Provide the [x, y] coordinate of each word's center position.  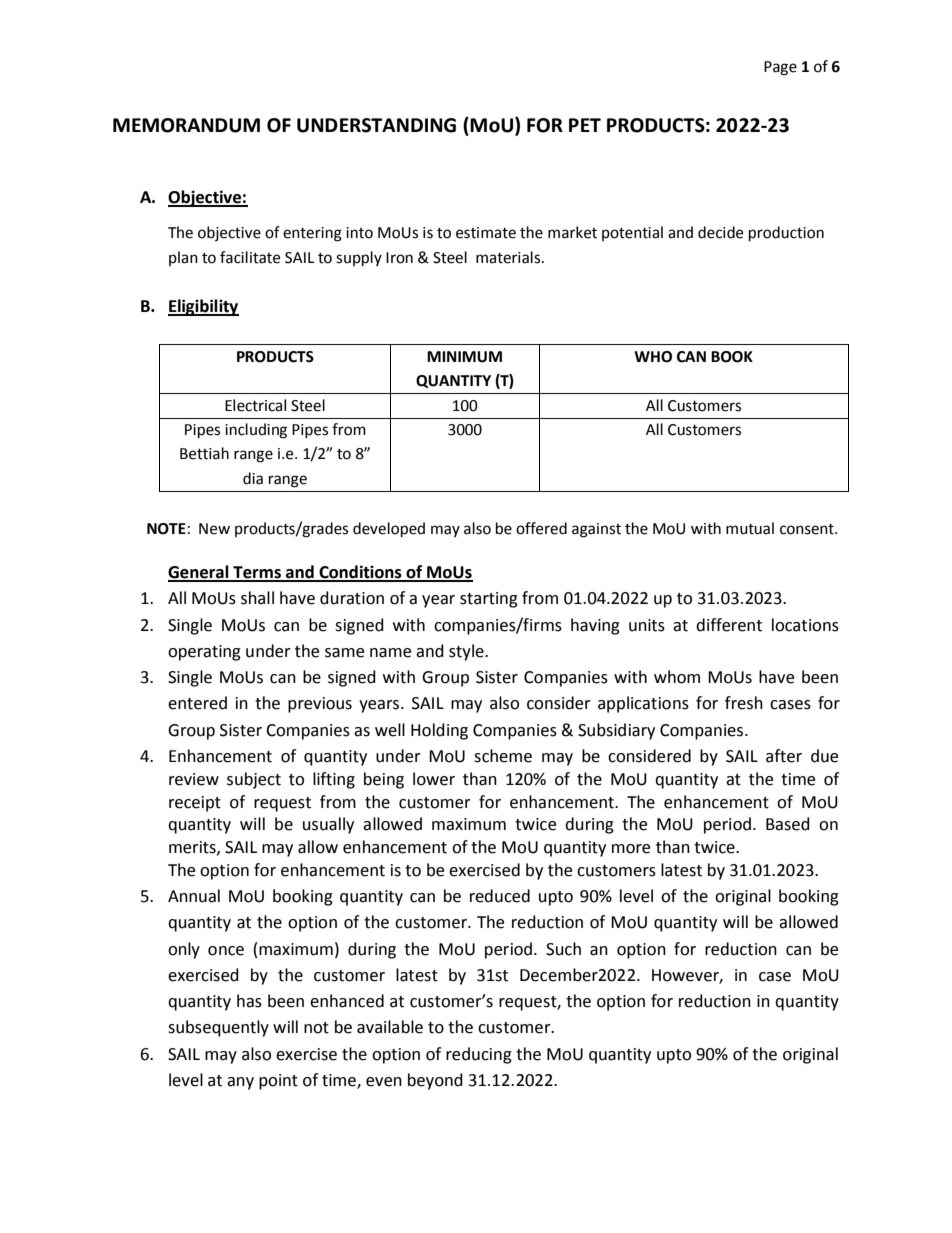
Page [780, 68]
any [240, 1083]
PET [585, 125]
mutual [750, 528]
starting [489, 600]
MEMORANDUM [186, 125]
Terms [257, 573]
